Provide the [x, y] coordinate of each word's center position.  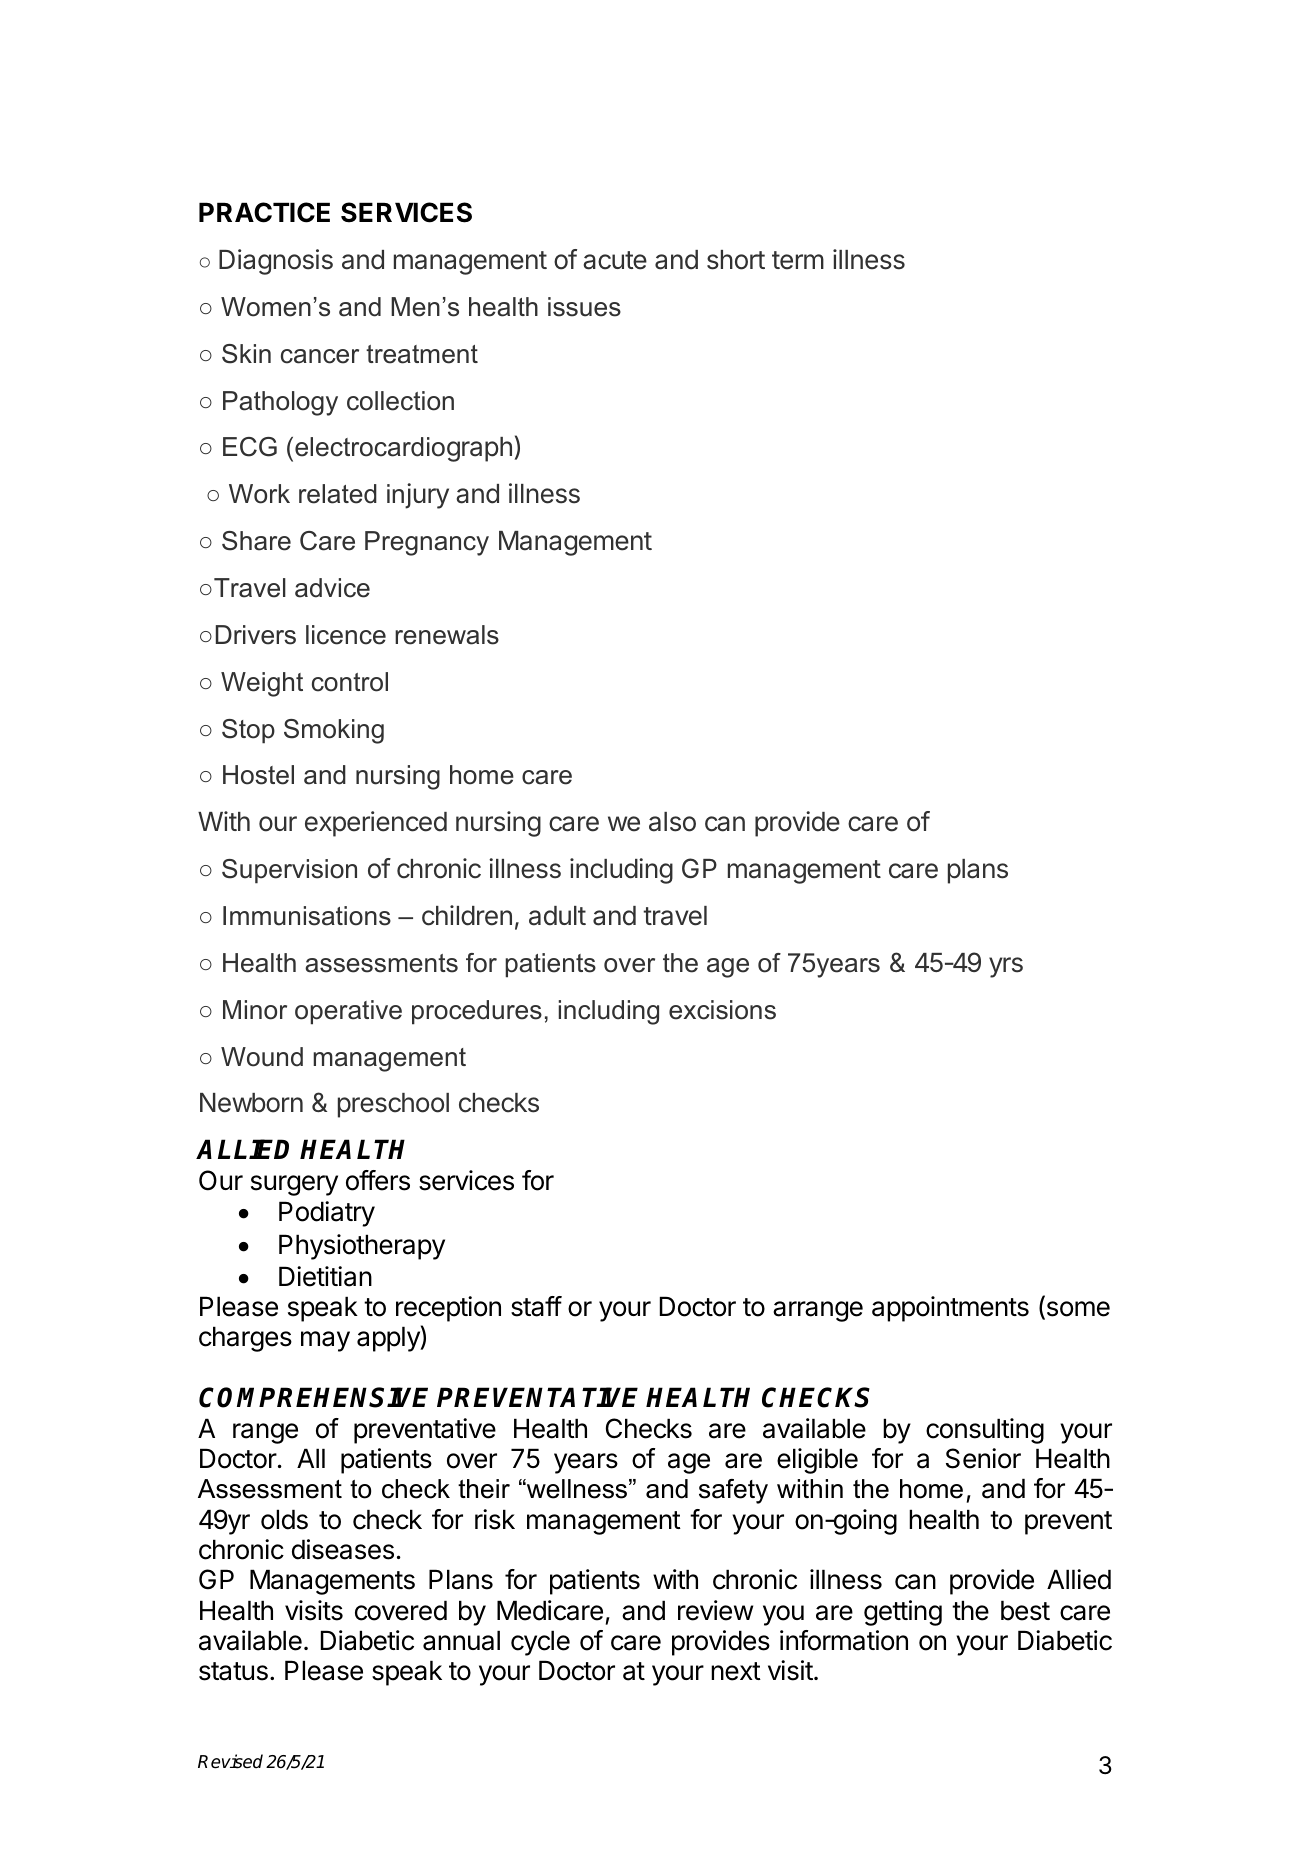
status [233, 1671]
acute [615, 260]
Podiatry [327, 1214]
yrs [1006, 967]
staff [536, 1306]
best [1025, 1610]
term [798, 260]
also [672, 822]
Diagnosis [276, 262]
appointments [950, 1309]
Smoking [334, 731]
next [736, 1671]
